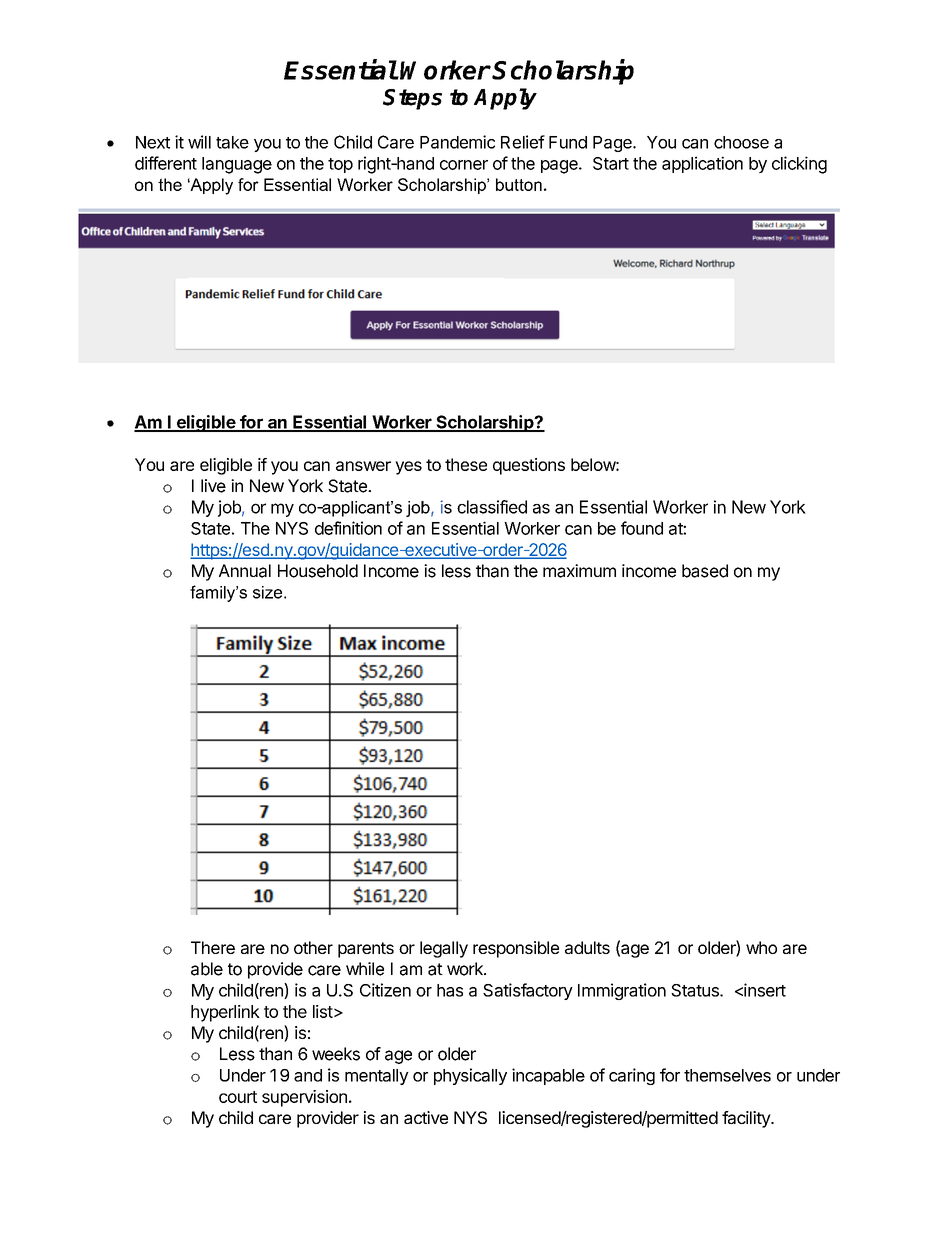 This page has height=1233, width=952. What do you see at coordinates (232, 142) in the page?
I see `take` at bounding box center [232, 142].
